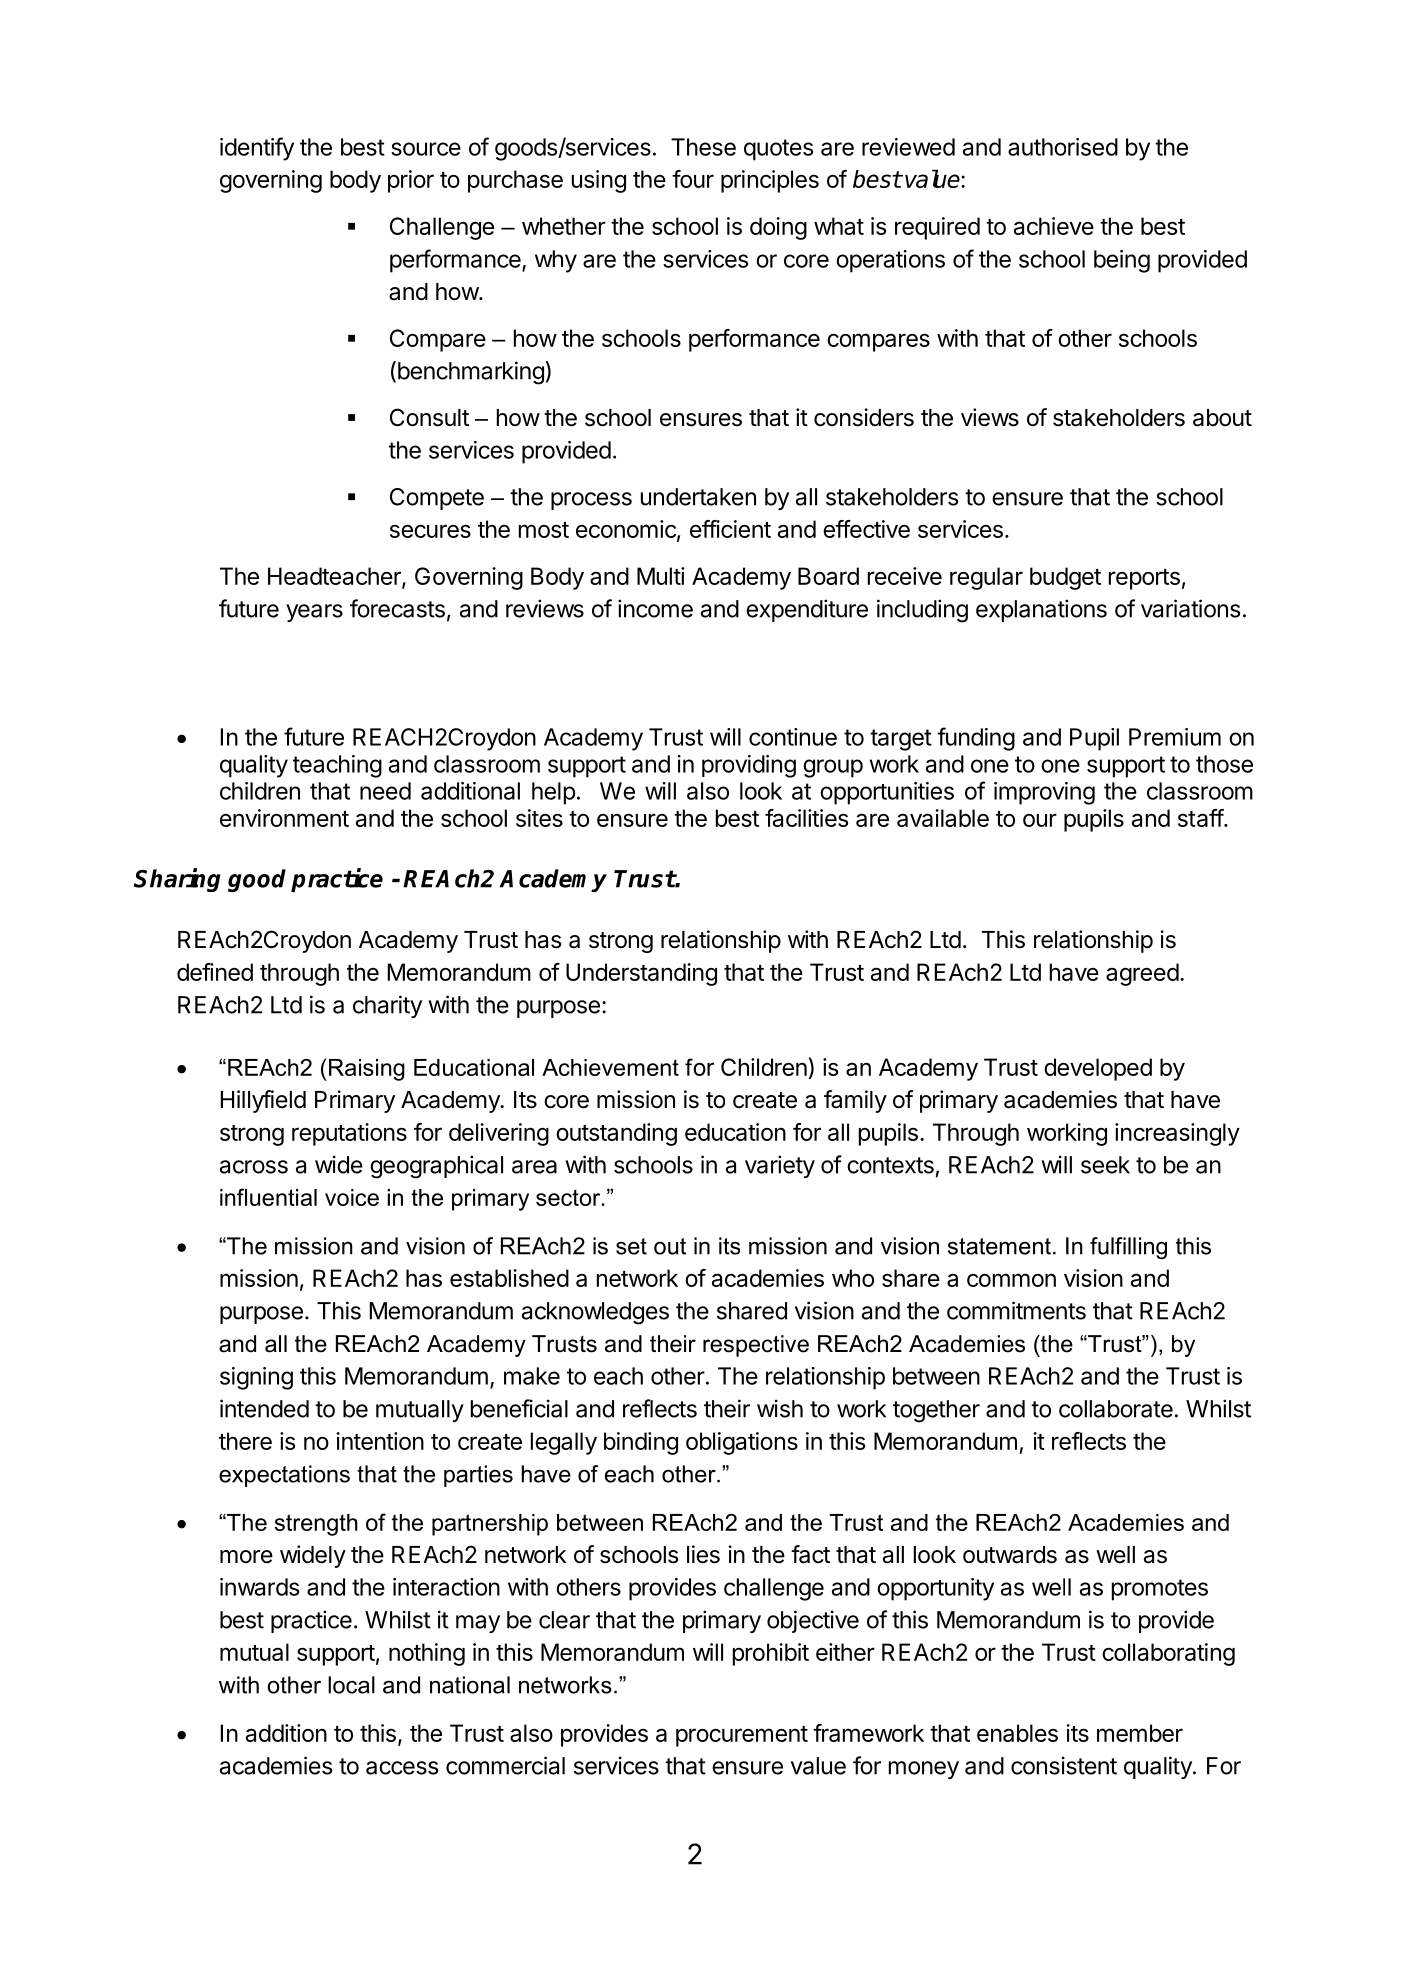  Describe the element at coordinates (1175, 737) in the screenshot. I see `Premium` at that location.
